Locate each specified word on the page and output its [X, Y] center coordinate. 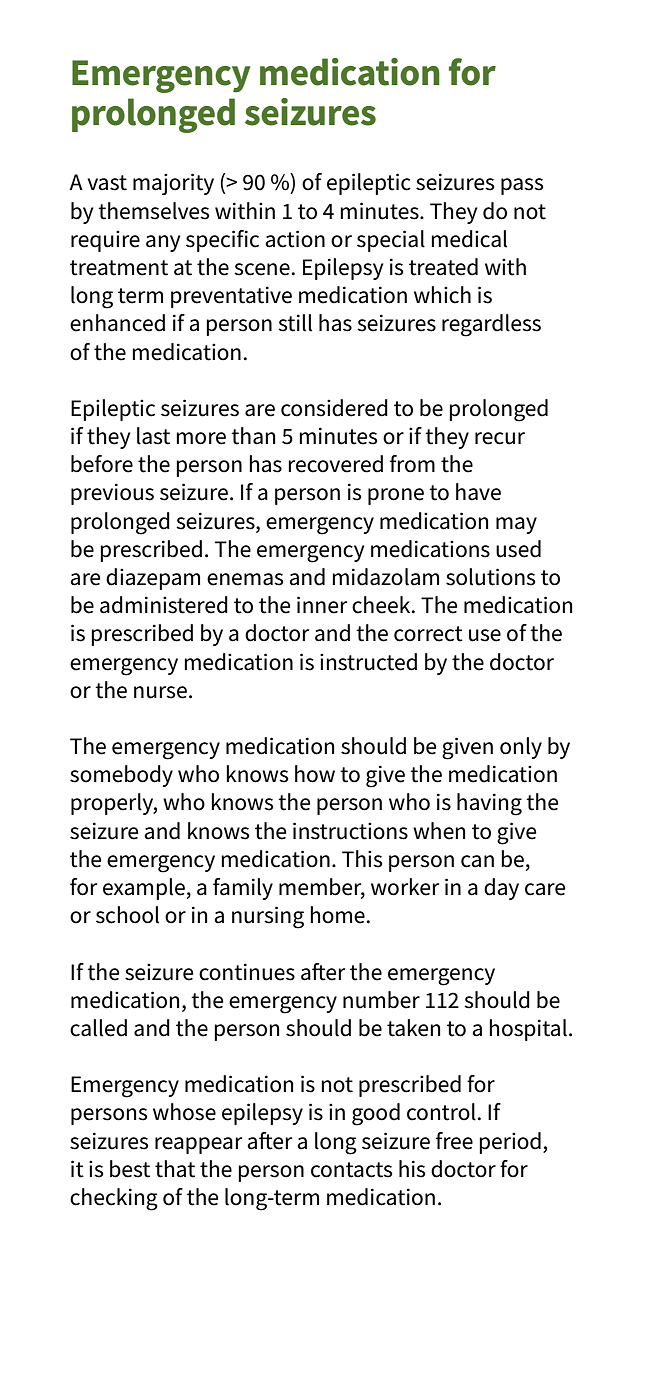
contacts [351, 1170]
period [510, 1143]
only [521, 748]
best [130, 1169]
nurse [160, 692]
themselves [153, 211]
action [295, 239]
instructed [368, 662]
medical [469, 239]
